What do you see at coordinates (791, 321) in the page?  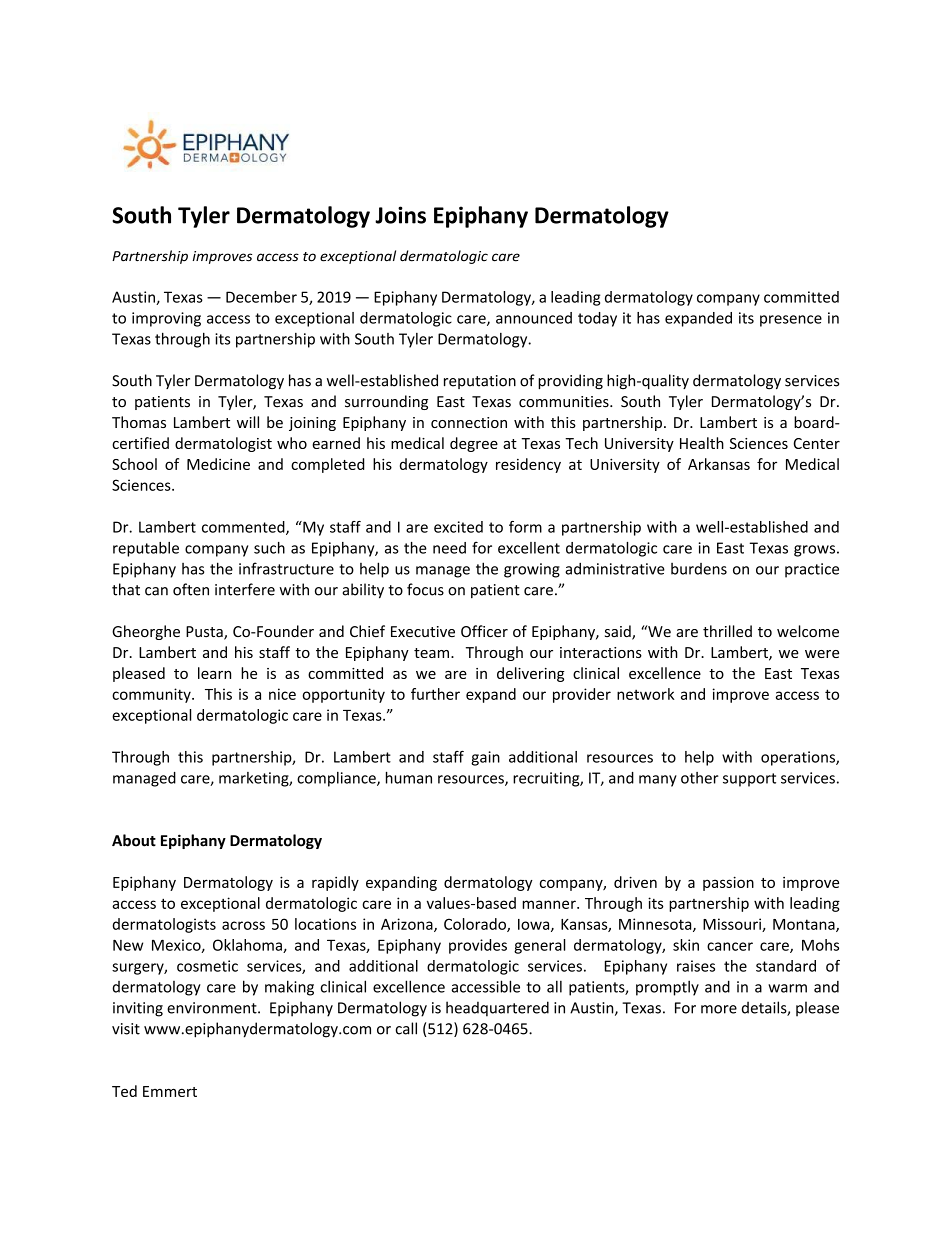 I see `presence` at bounding box center [791, 321].
